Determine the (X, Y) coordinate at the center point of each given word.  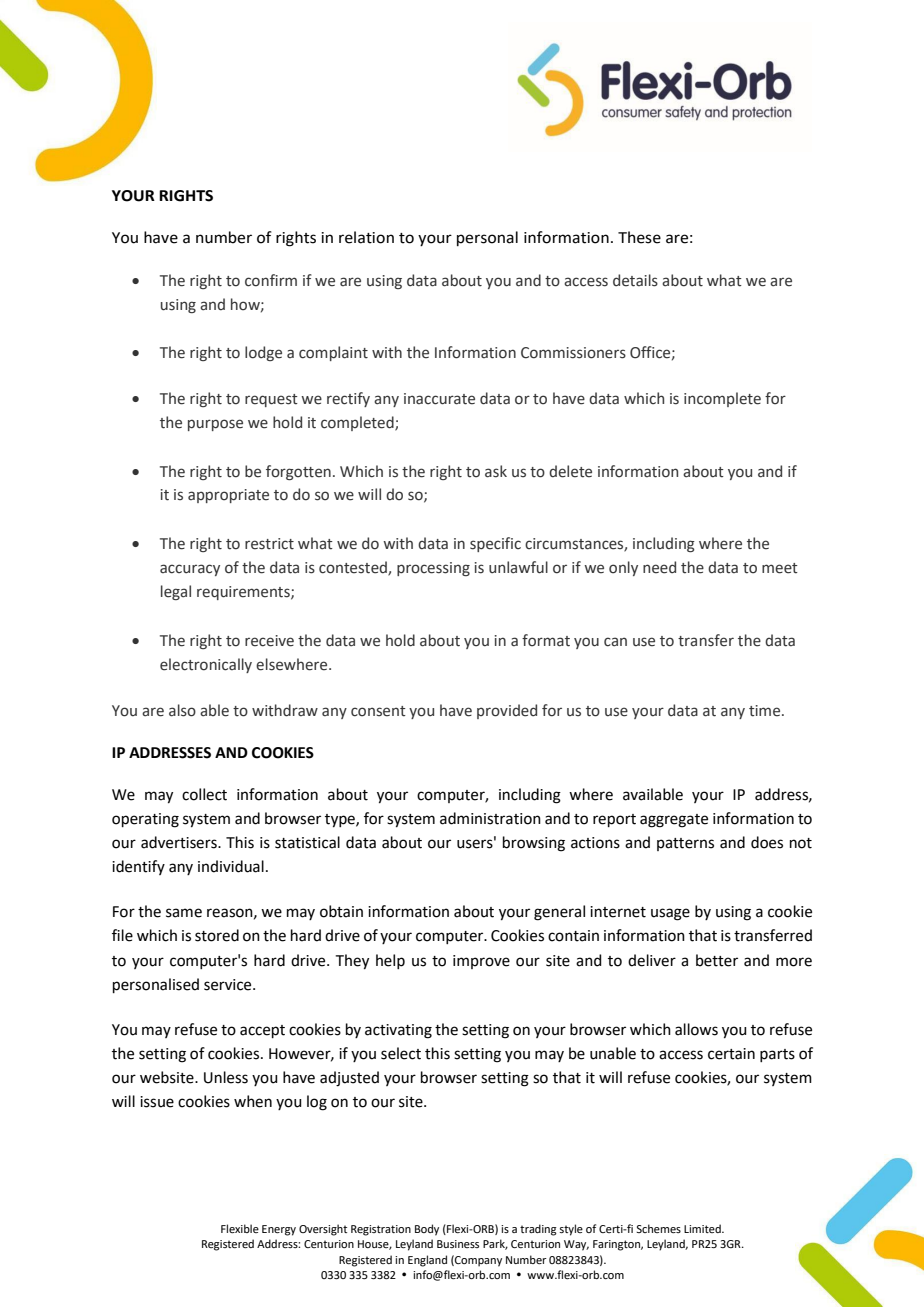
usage (670, 914)
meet (780, 568)
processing (433, 569)
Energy (279, 1230)
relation (366, 237)
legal (176, 592)
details (635, 280)
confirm (271, 280)
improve (481, 962)
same (184, 913)
